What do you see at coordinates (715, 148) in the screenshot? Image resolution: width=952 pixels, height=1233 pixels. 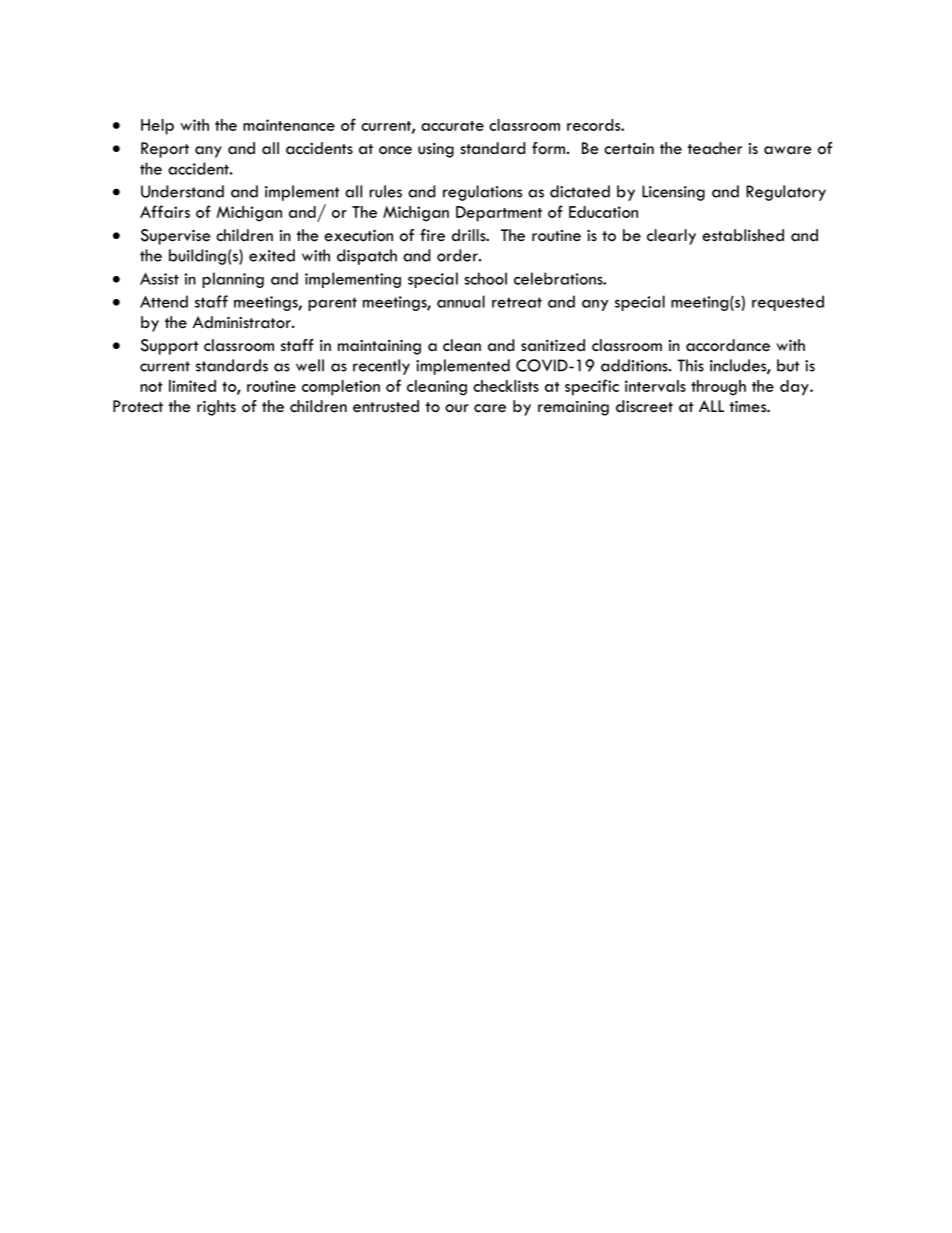 I see `teacher` at bounding box center [715, 148].
